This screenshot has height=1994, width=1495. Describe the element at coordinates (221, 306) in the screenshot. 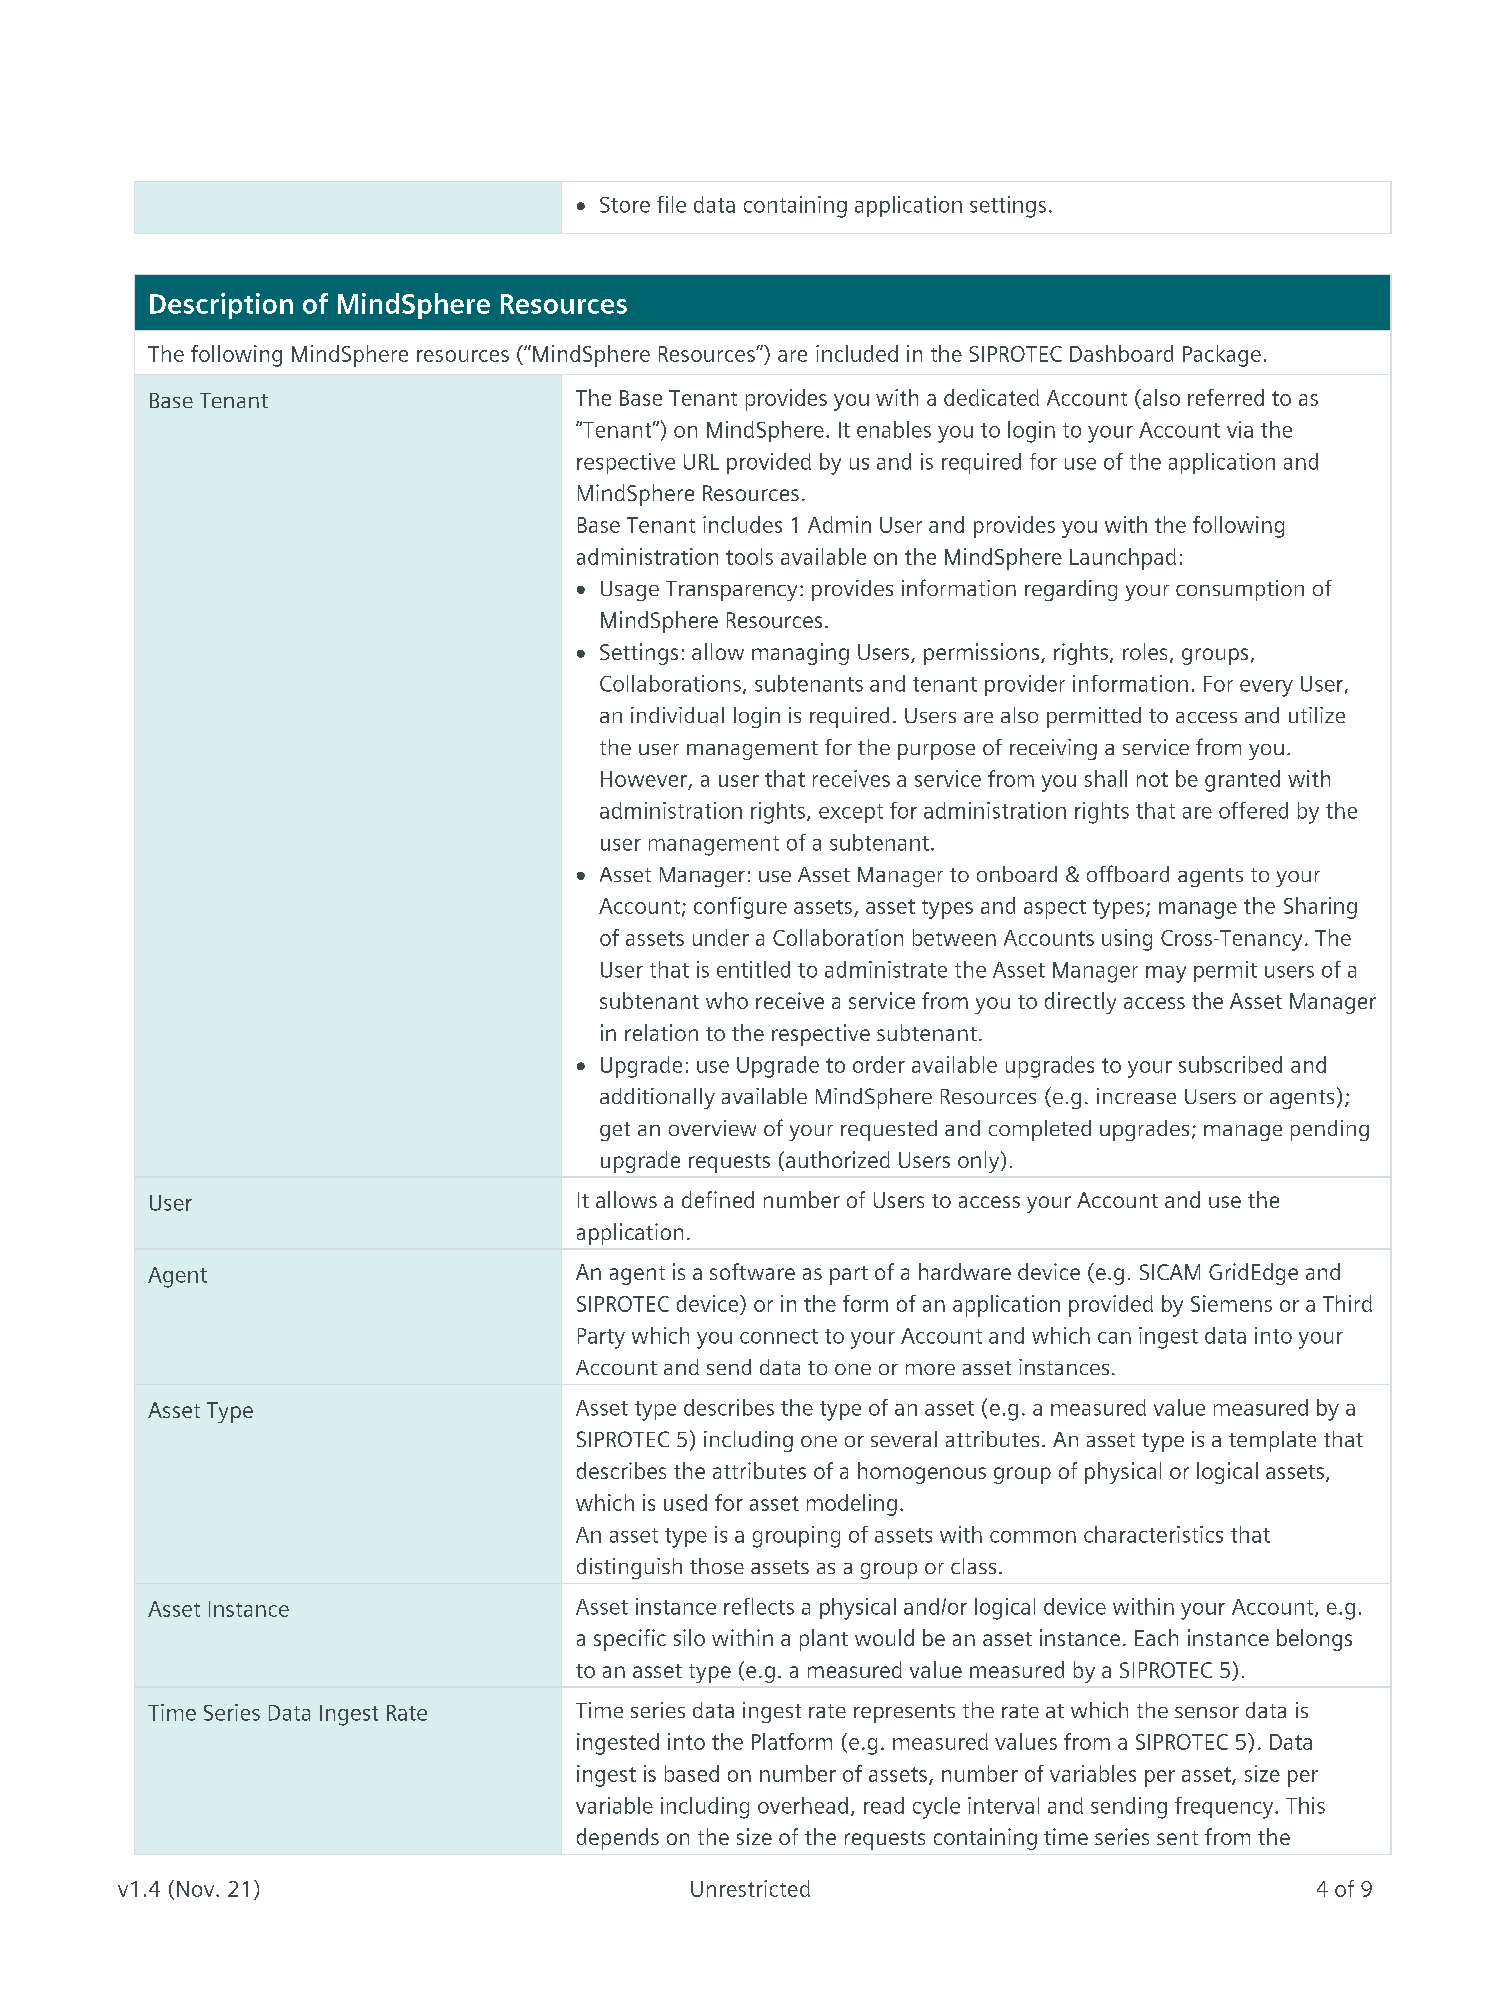

I see `Description` at that location.
